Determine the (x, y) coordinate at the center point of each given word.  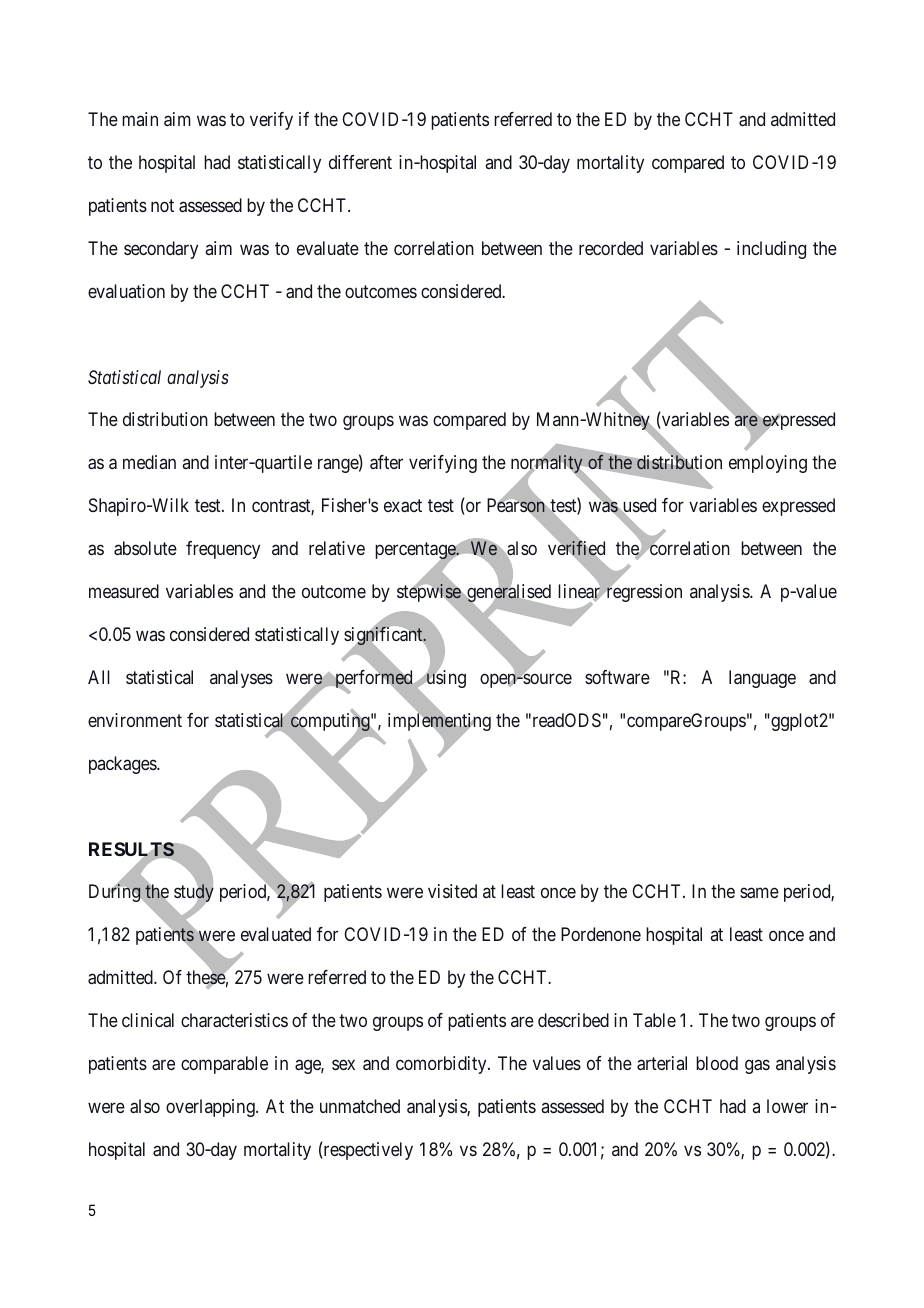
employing (768, 464)
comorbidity (442, 1065)
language (762, 679)
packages (123, 765)
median (149, 462)
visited (452, 891)
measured (124, 591)
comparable (224, 1065)
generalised (509, 593)
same (759, 893)
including (771, 250)
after (386, 462)
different (360, 162)
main (140, 119)
